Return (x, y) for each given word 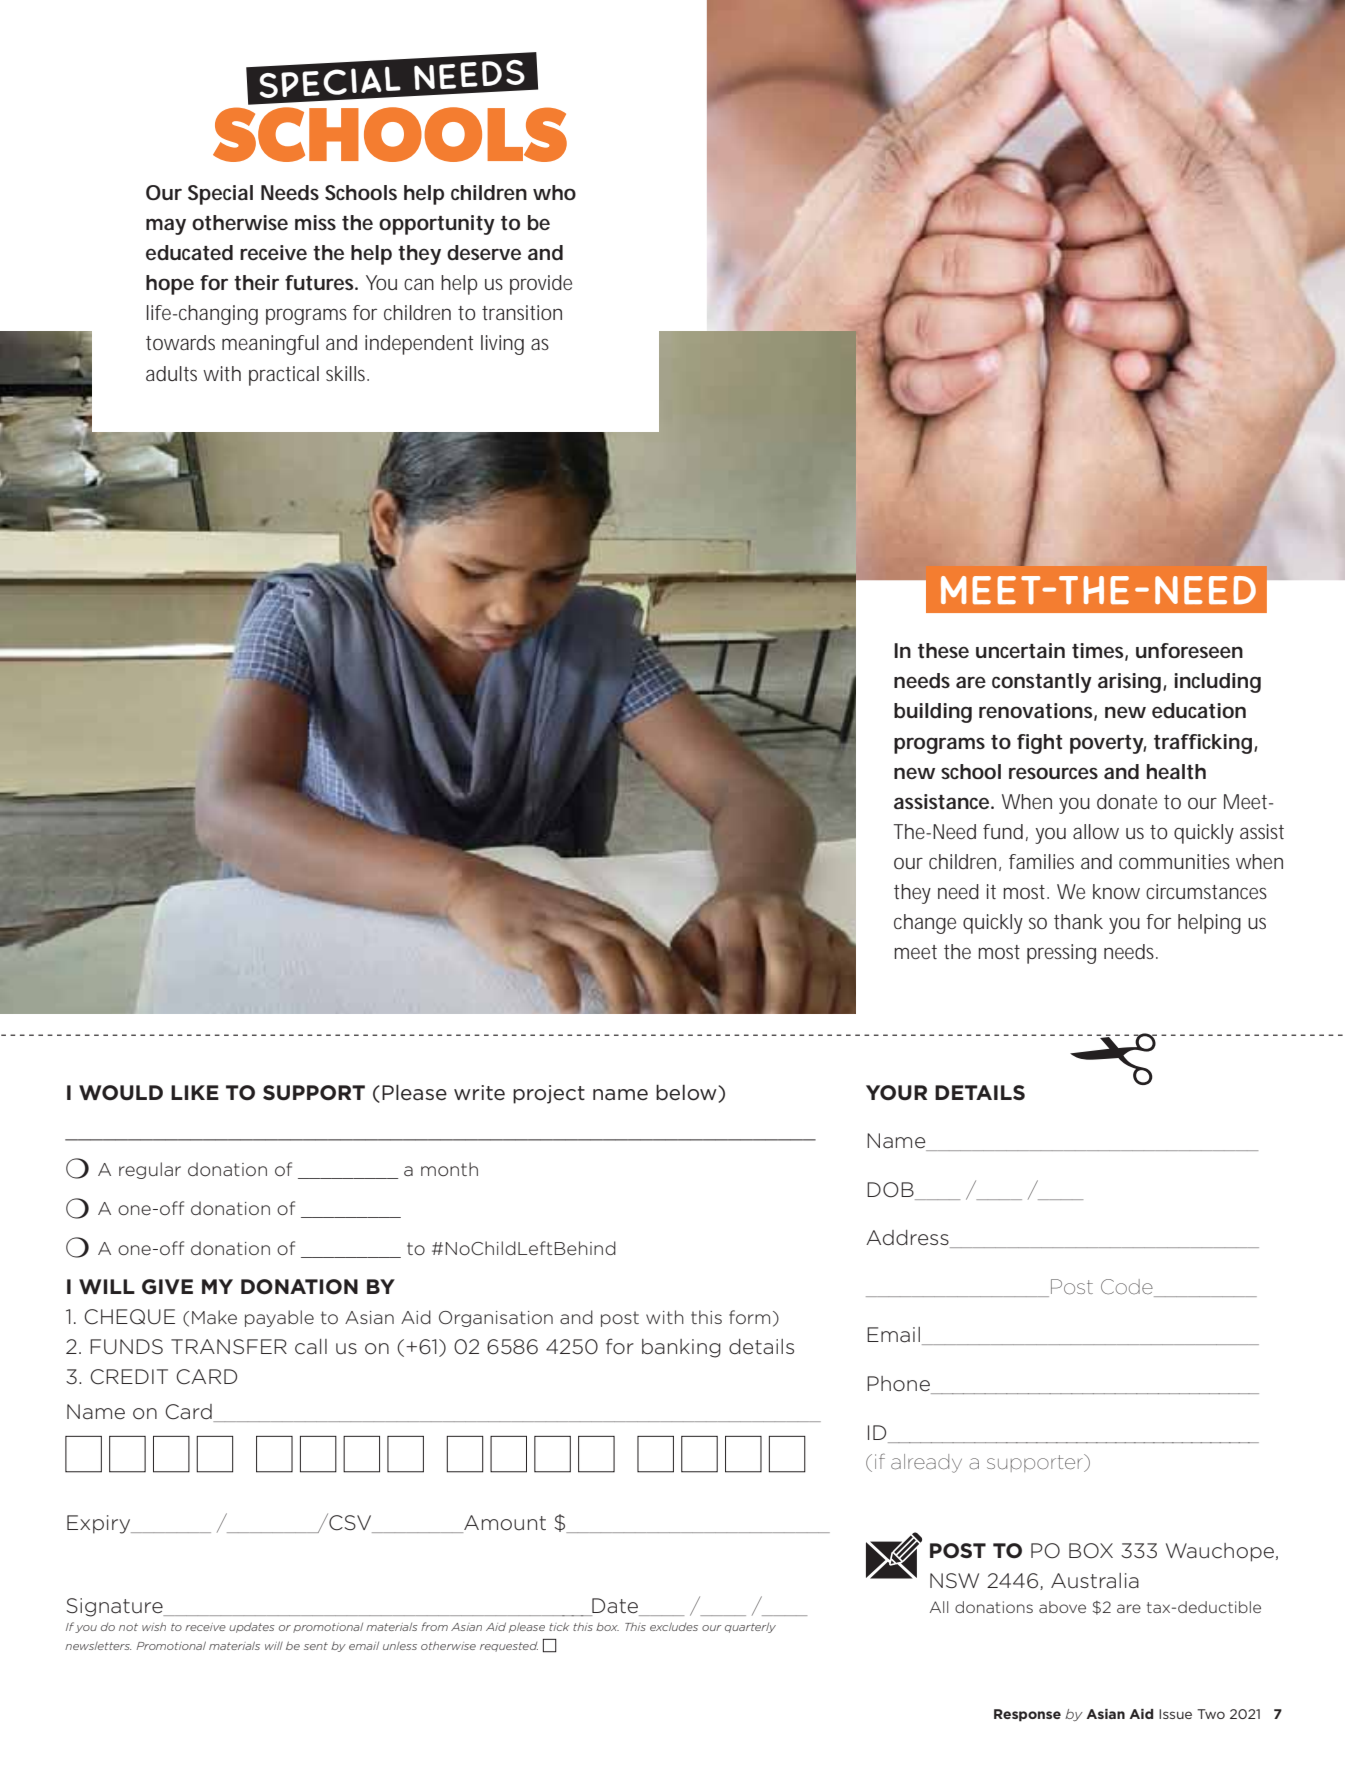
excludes (674, 1626)
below (687, 1092)
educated (189, 253)
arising (1129, 683)
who (554, 192)
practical (284, 376)
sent (316, 1646)
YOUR (896, 1093)
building (933, 713)
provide (541, 285)
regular (150, 1170)
